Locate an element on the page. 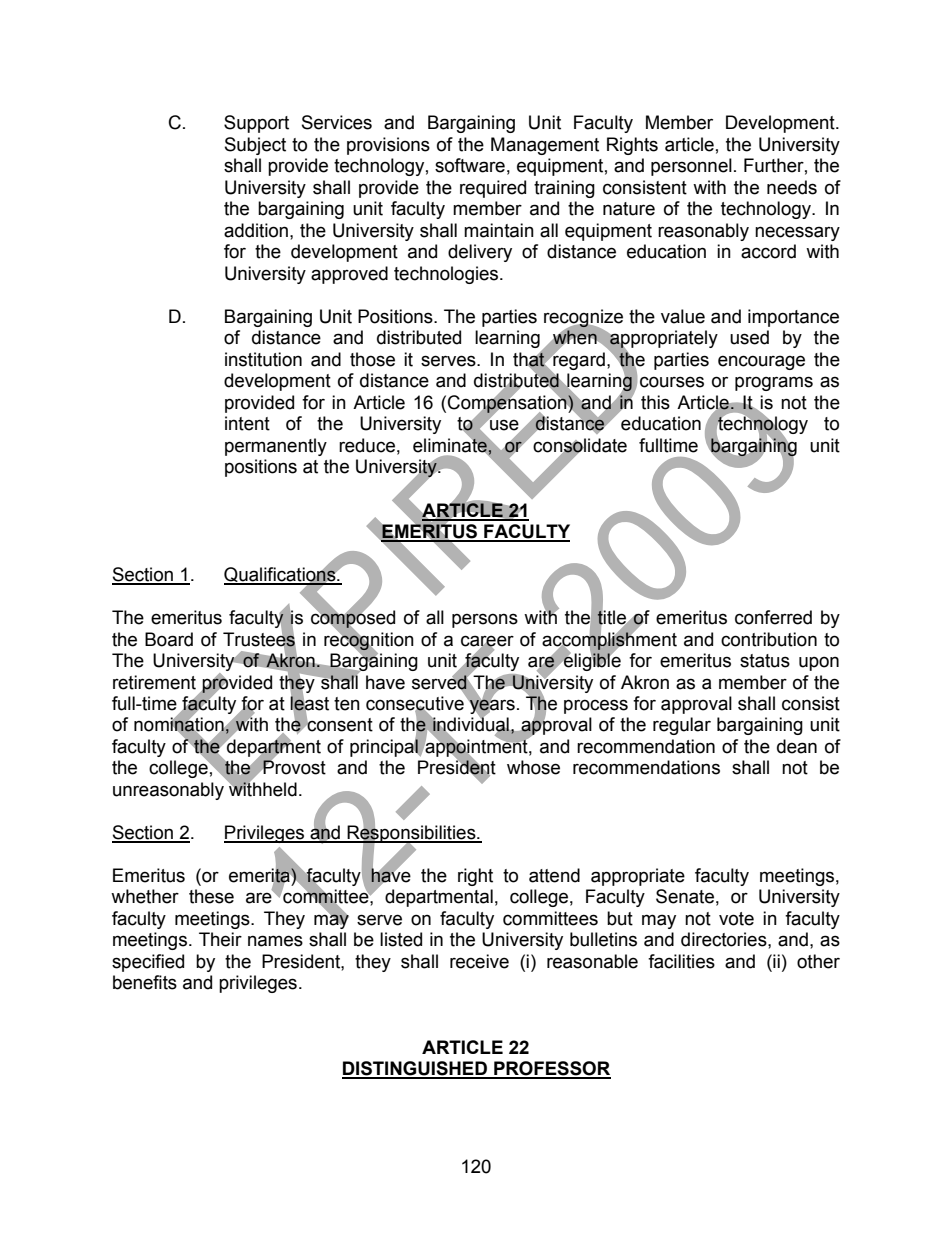  software is located at coordinates (470, 165).
